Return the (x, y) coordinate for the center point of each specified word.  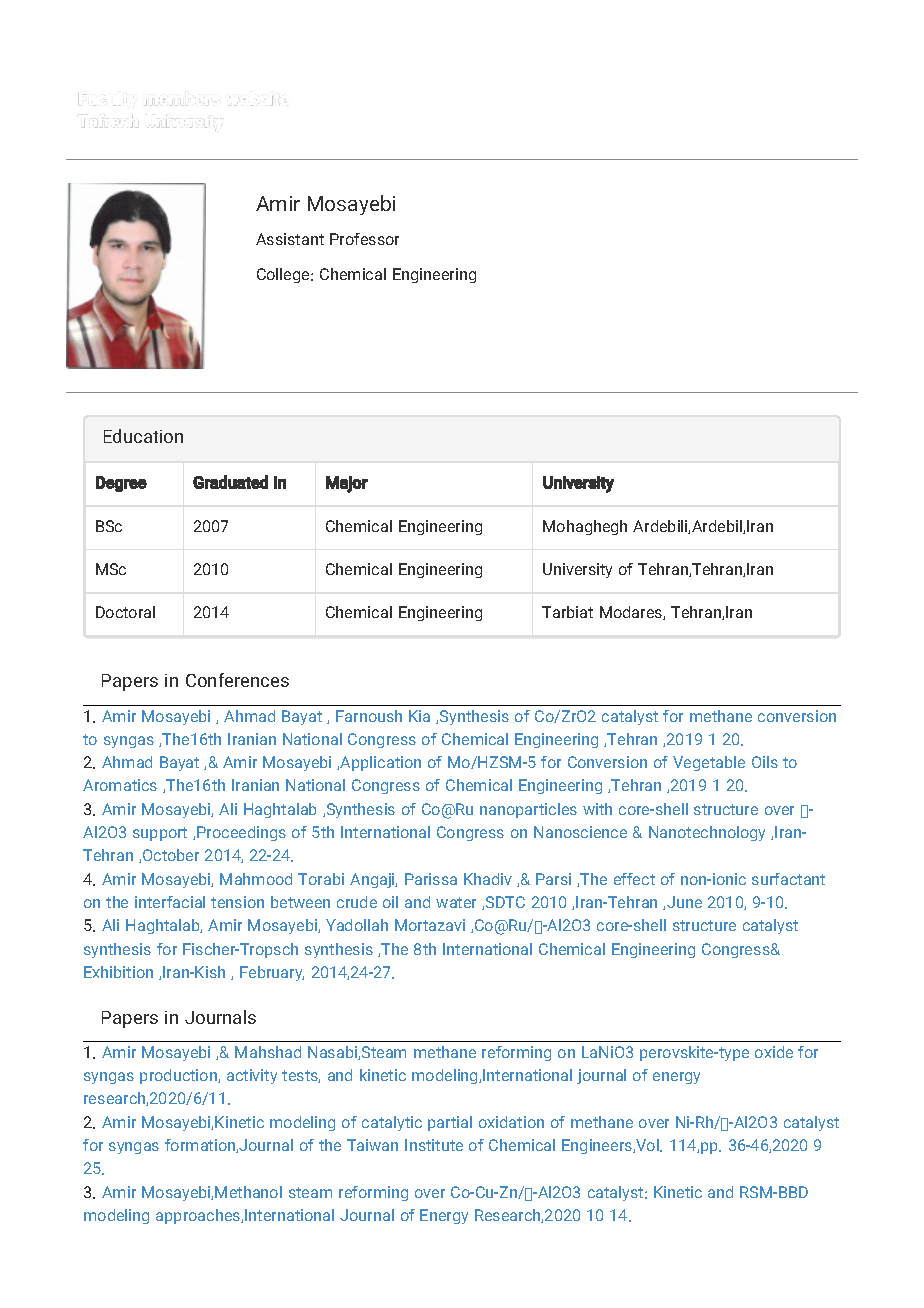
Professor (364, 239)
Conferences (237, 680)
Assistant (290, 239)
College (284, 275)
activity (252, 1076)
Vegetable (709, 763)
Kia (419, 716)
